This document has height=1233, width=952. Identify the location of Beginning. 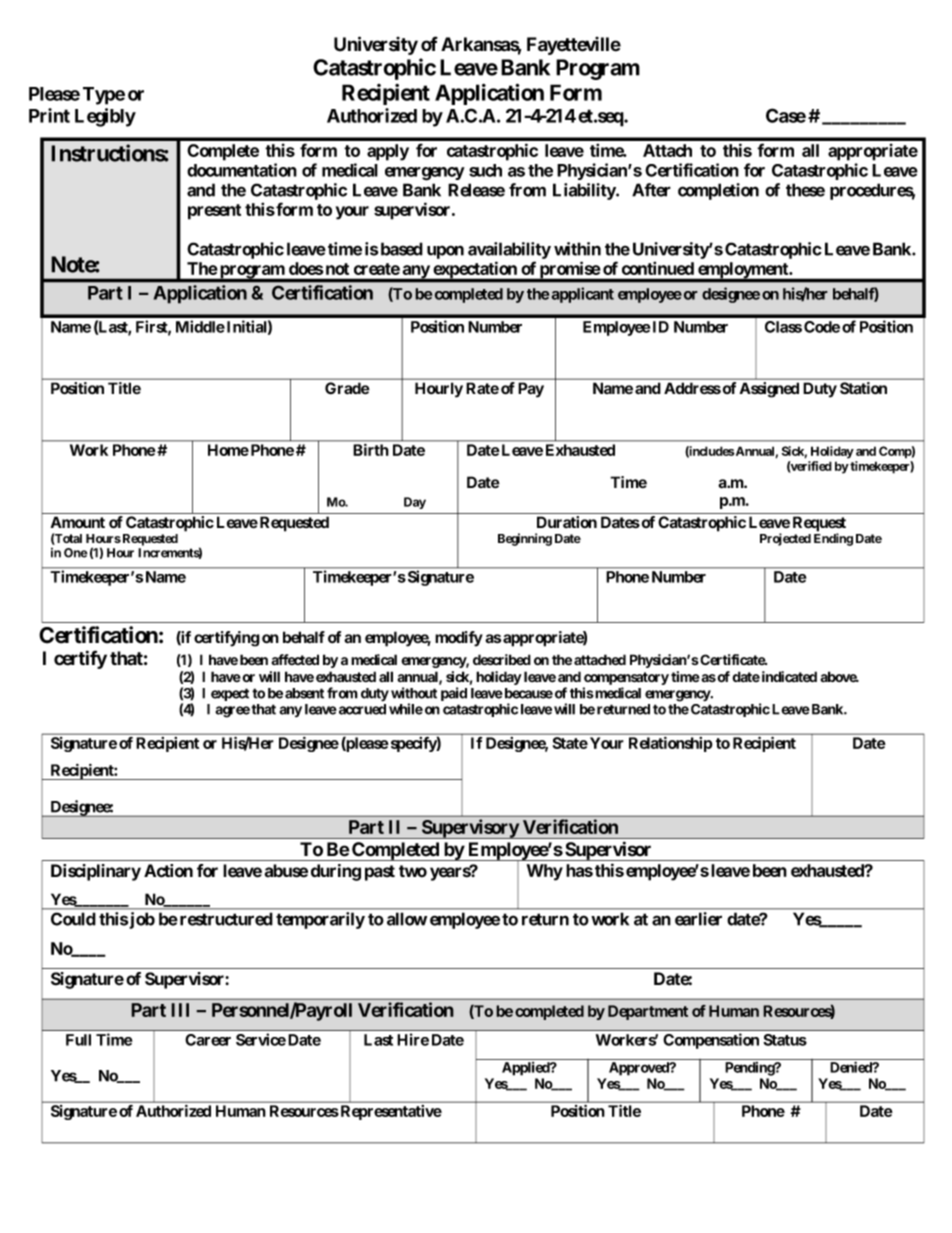
(525, 539).
